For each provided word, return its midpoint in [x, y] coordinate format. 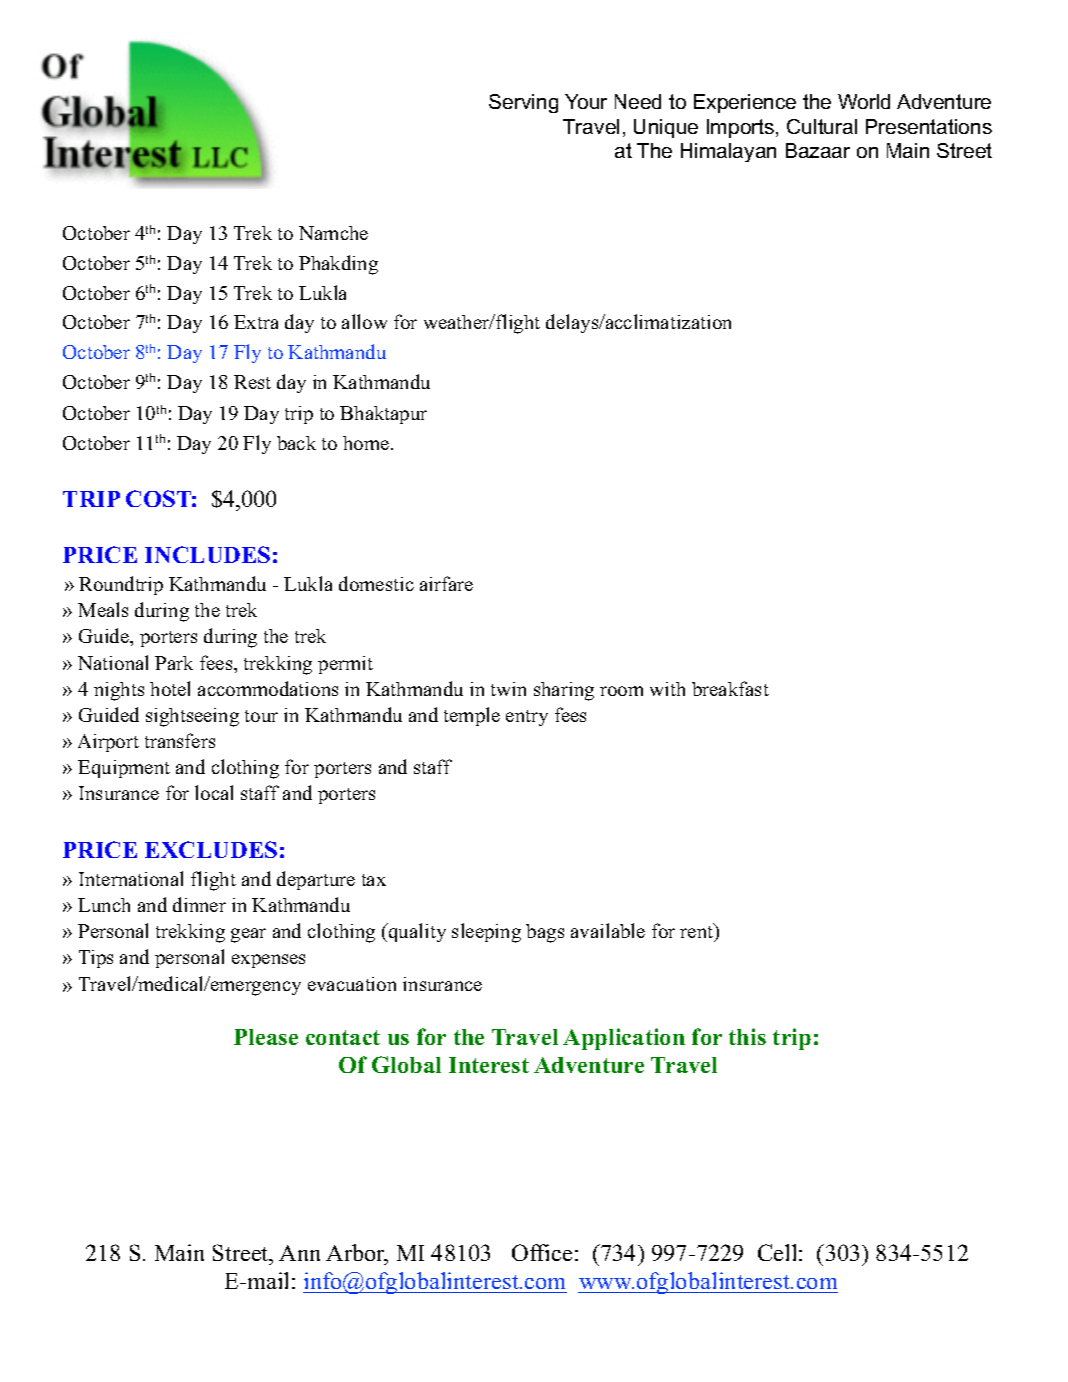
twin [508, 689]
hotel [170, 688]
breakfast [730, 688]
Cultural [822, 126]
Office [542, 1252]
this [747, 1036]
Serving [523, 103]
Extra [256, 322]
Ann [299, 1253]
